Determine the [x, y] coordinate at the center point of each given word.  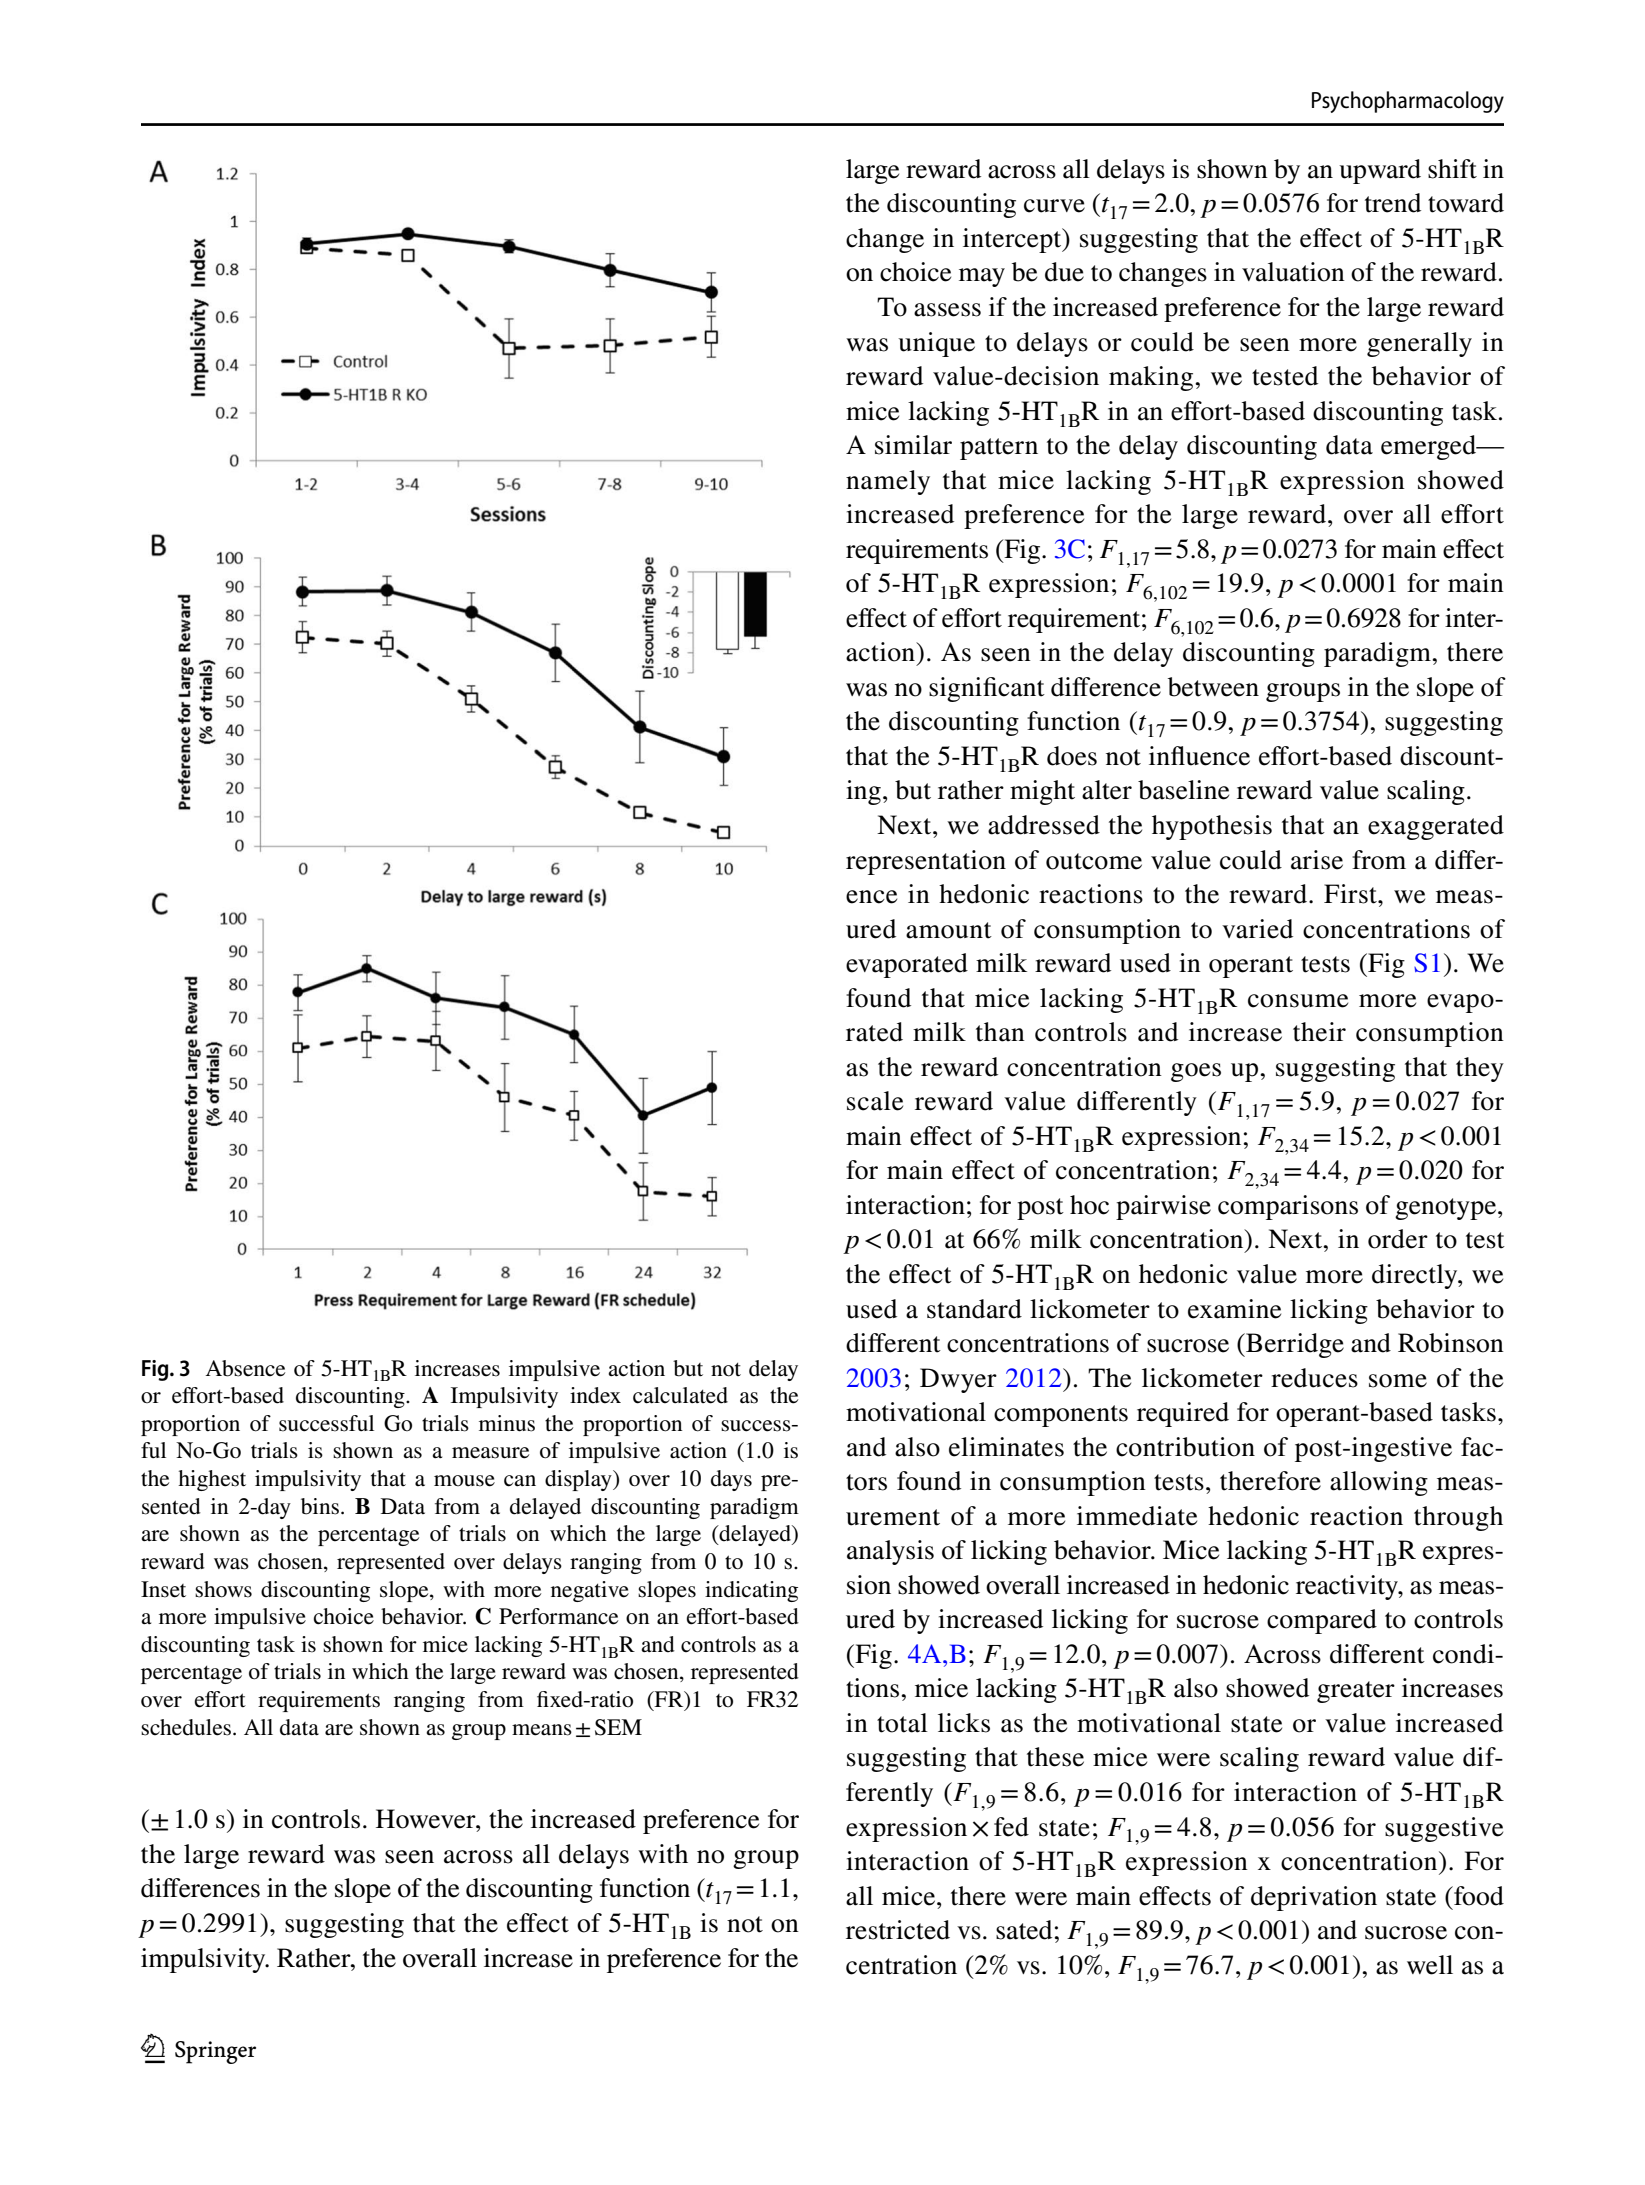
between [1213, 687]
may [982, 277]
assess [947, 310]
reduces [1314, 1378]
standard [974, 1309]
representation [926, 862]
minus [507, 1423]
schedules [186, 1727]
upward [1380, 171]
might [1042, 792]
